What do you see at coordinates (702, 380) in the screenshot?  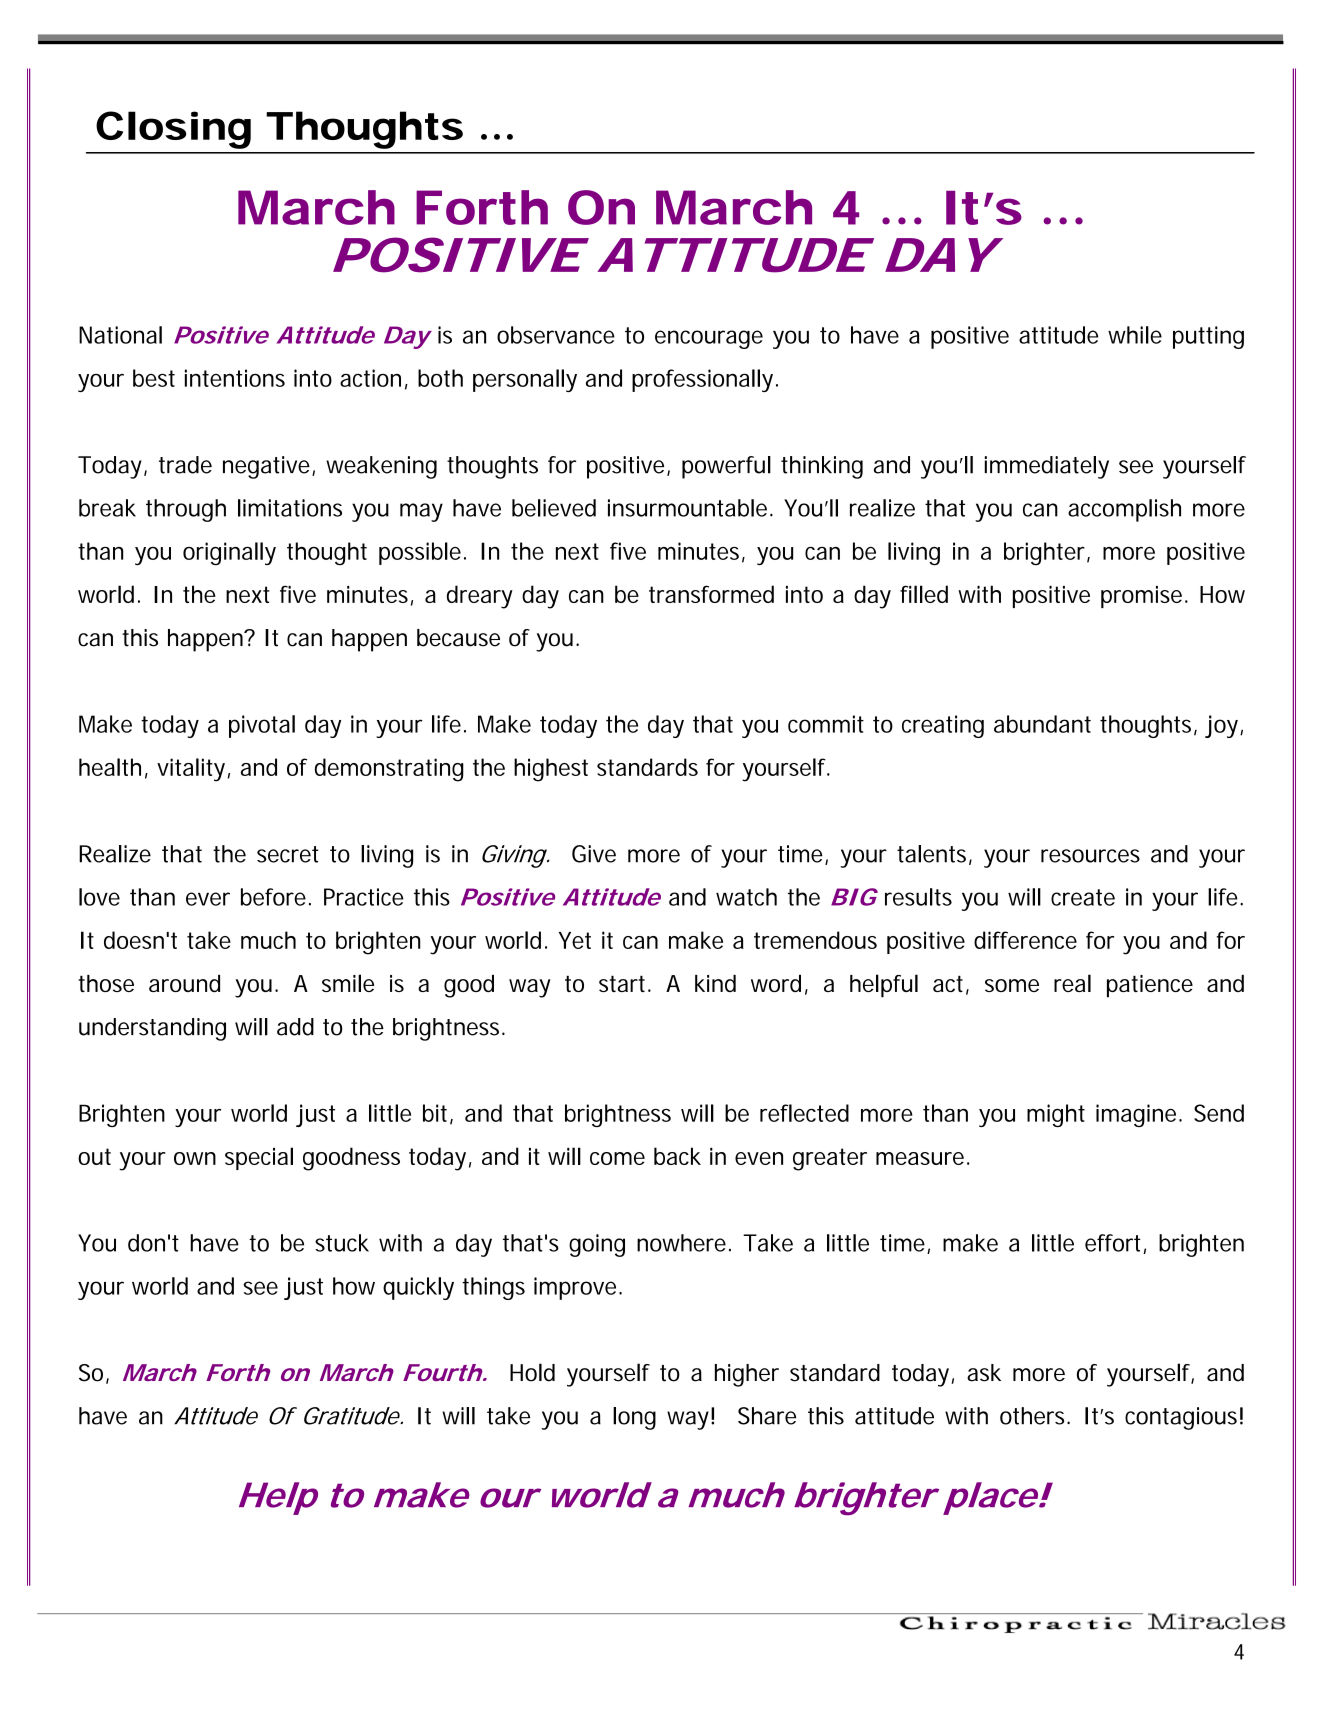 I see `professionally` at bounding box center [702, 380].
